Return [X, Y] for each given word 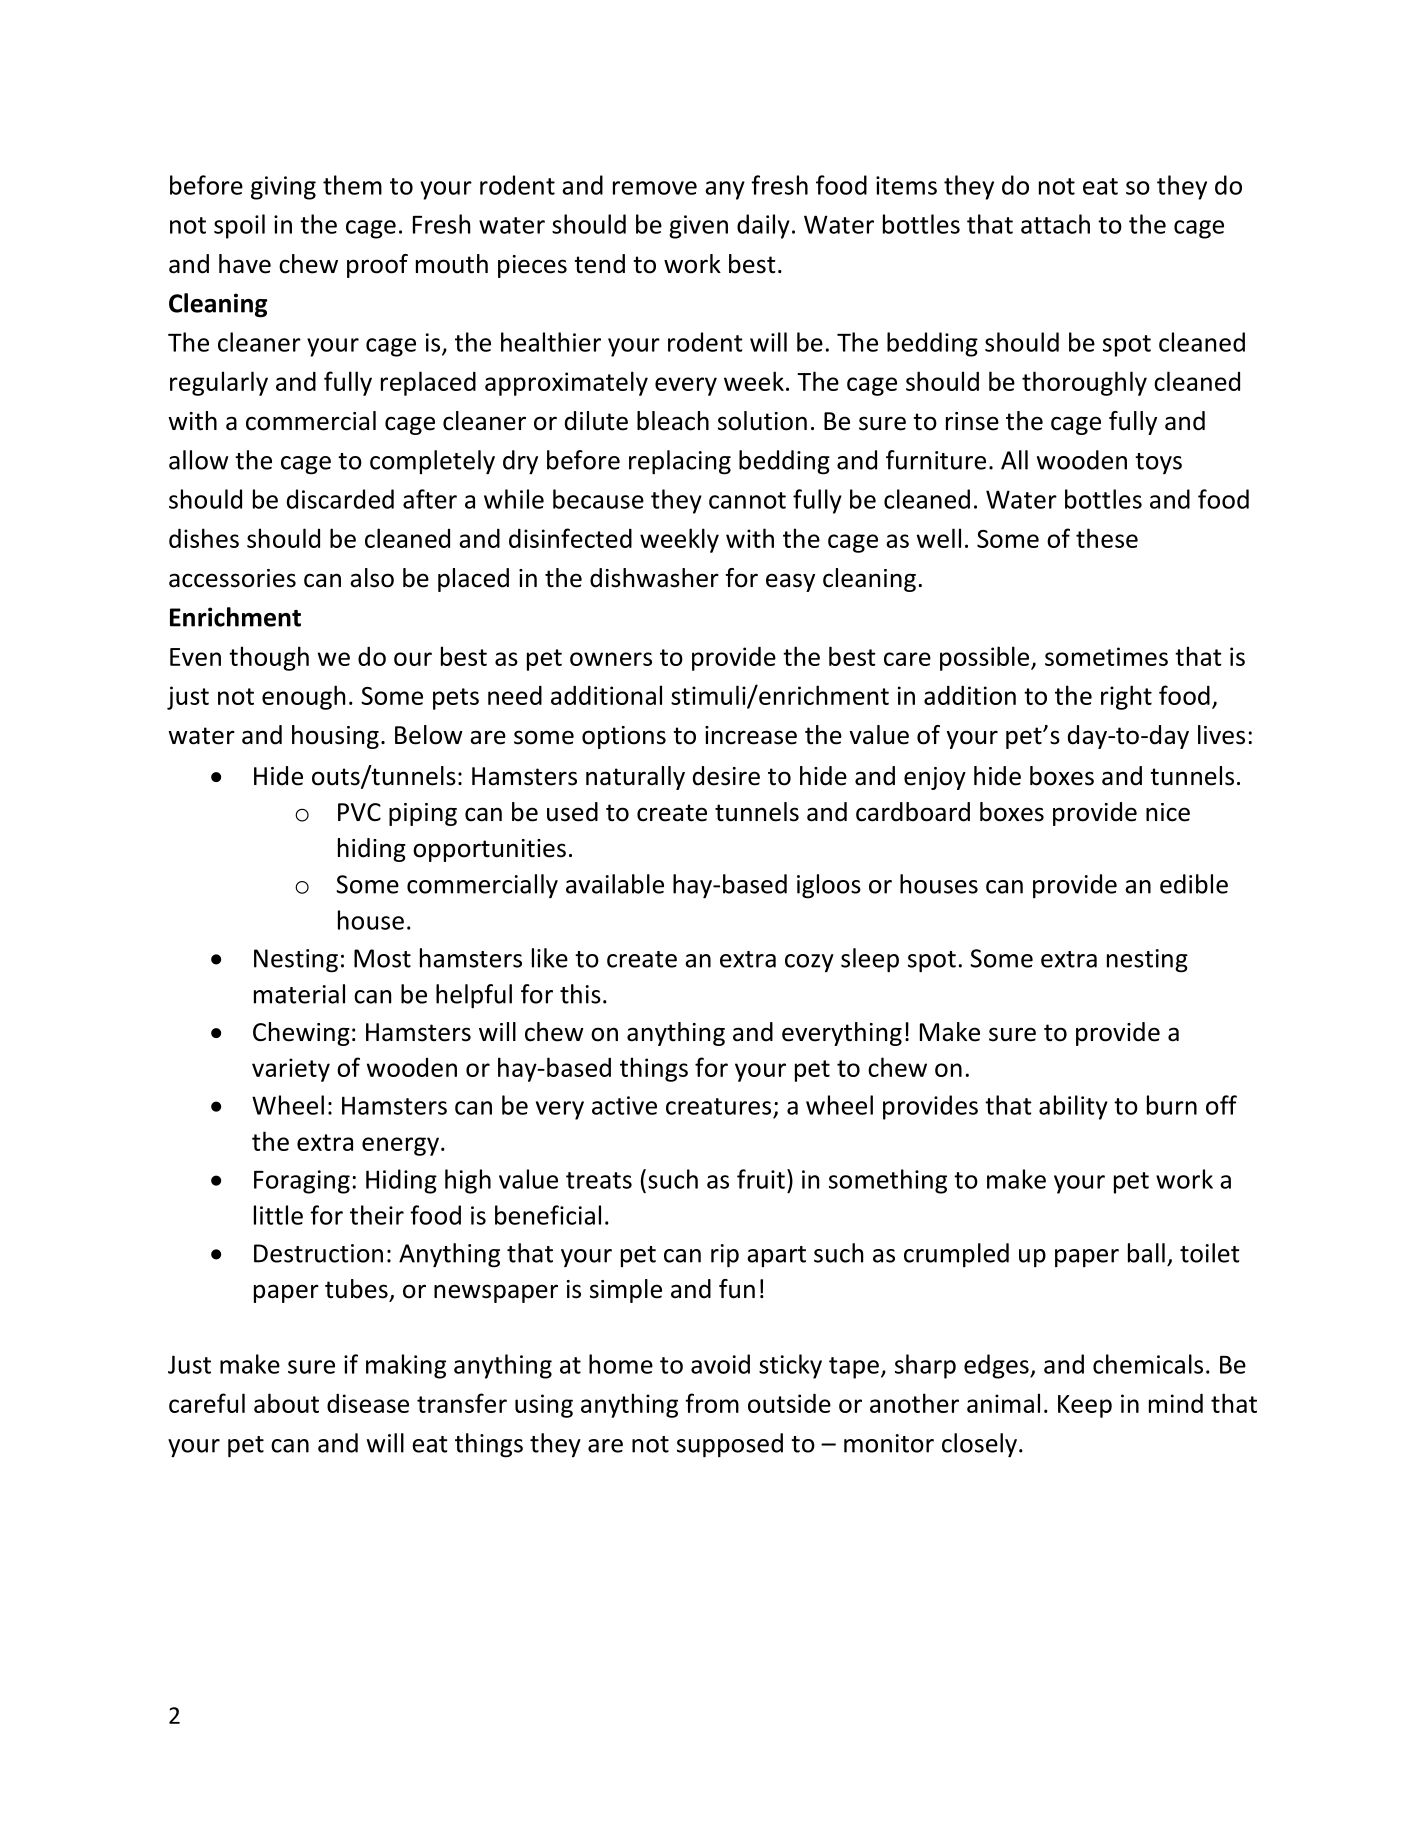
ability [1073, 1107]
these [1107, 538]
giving [283, 188]
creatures [718, 1106]
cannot [747, 500]
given [698, 227]
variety [291, 1070]
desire [726, 776]
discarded [340, 499]
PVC [359, 812]
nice [1168, 812]
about [286, 1403]
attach [1055, 224]
